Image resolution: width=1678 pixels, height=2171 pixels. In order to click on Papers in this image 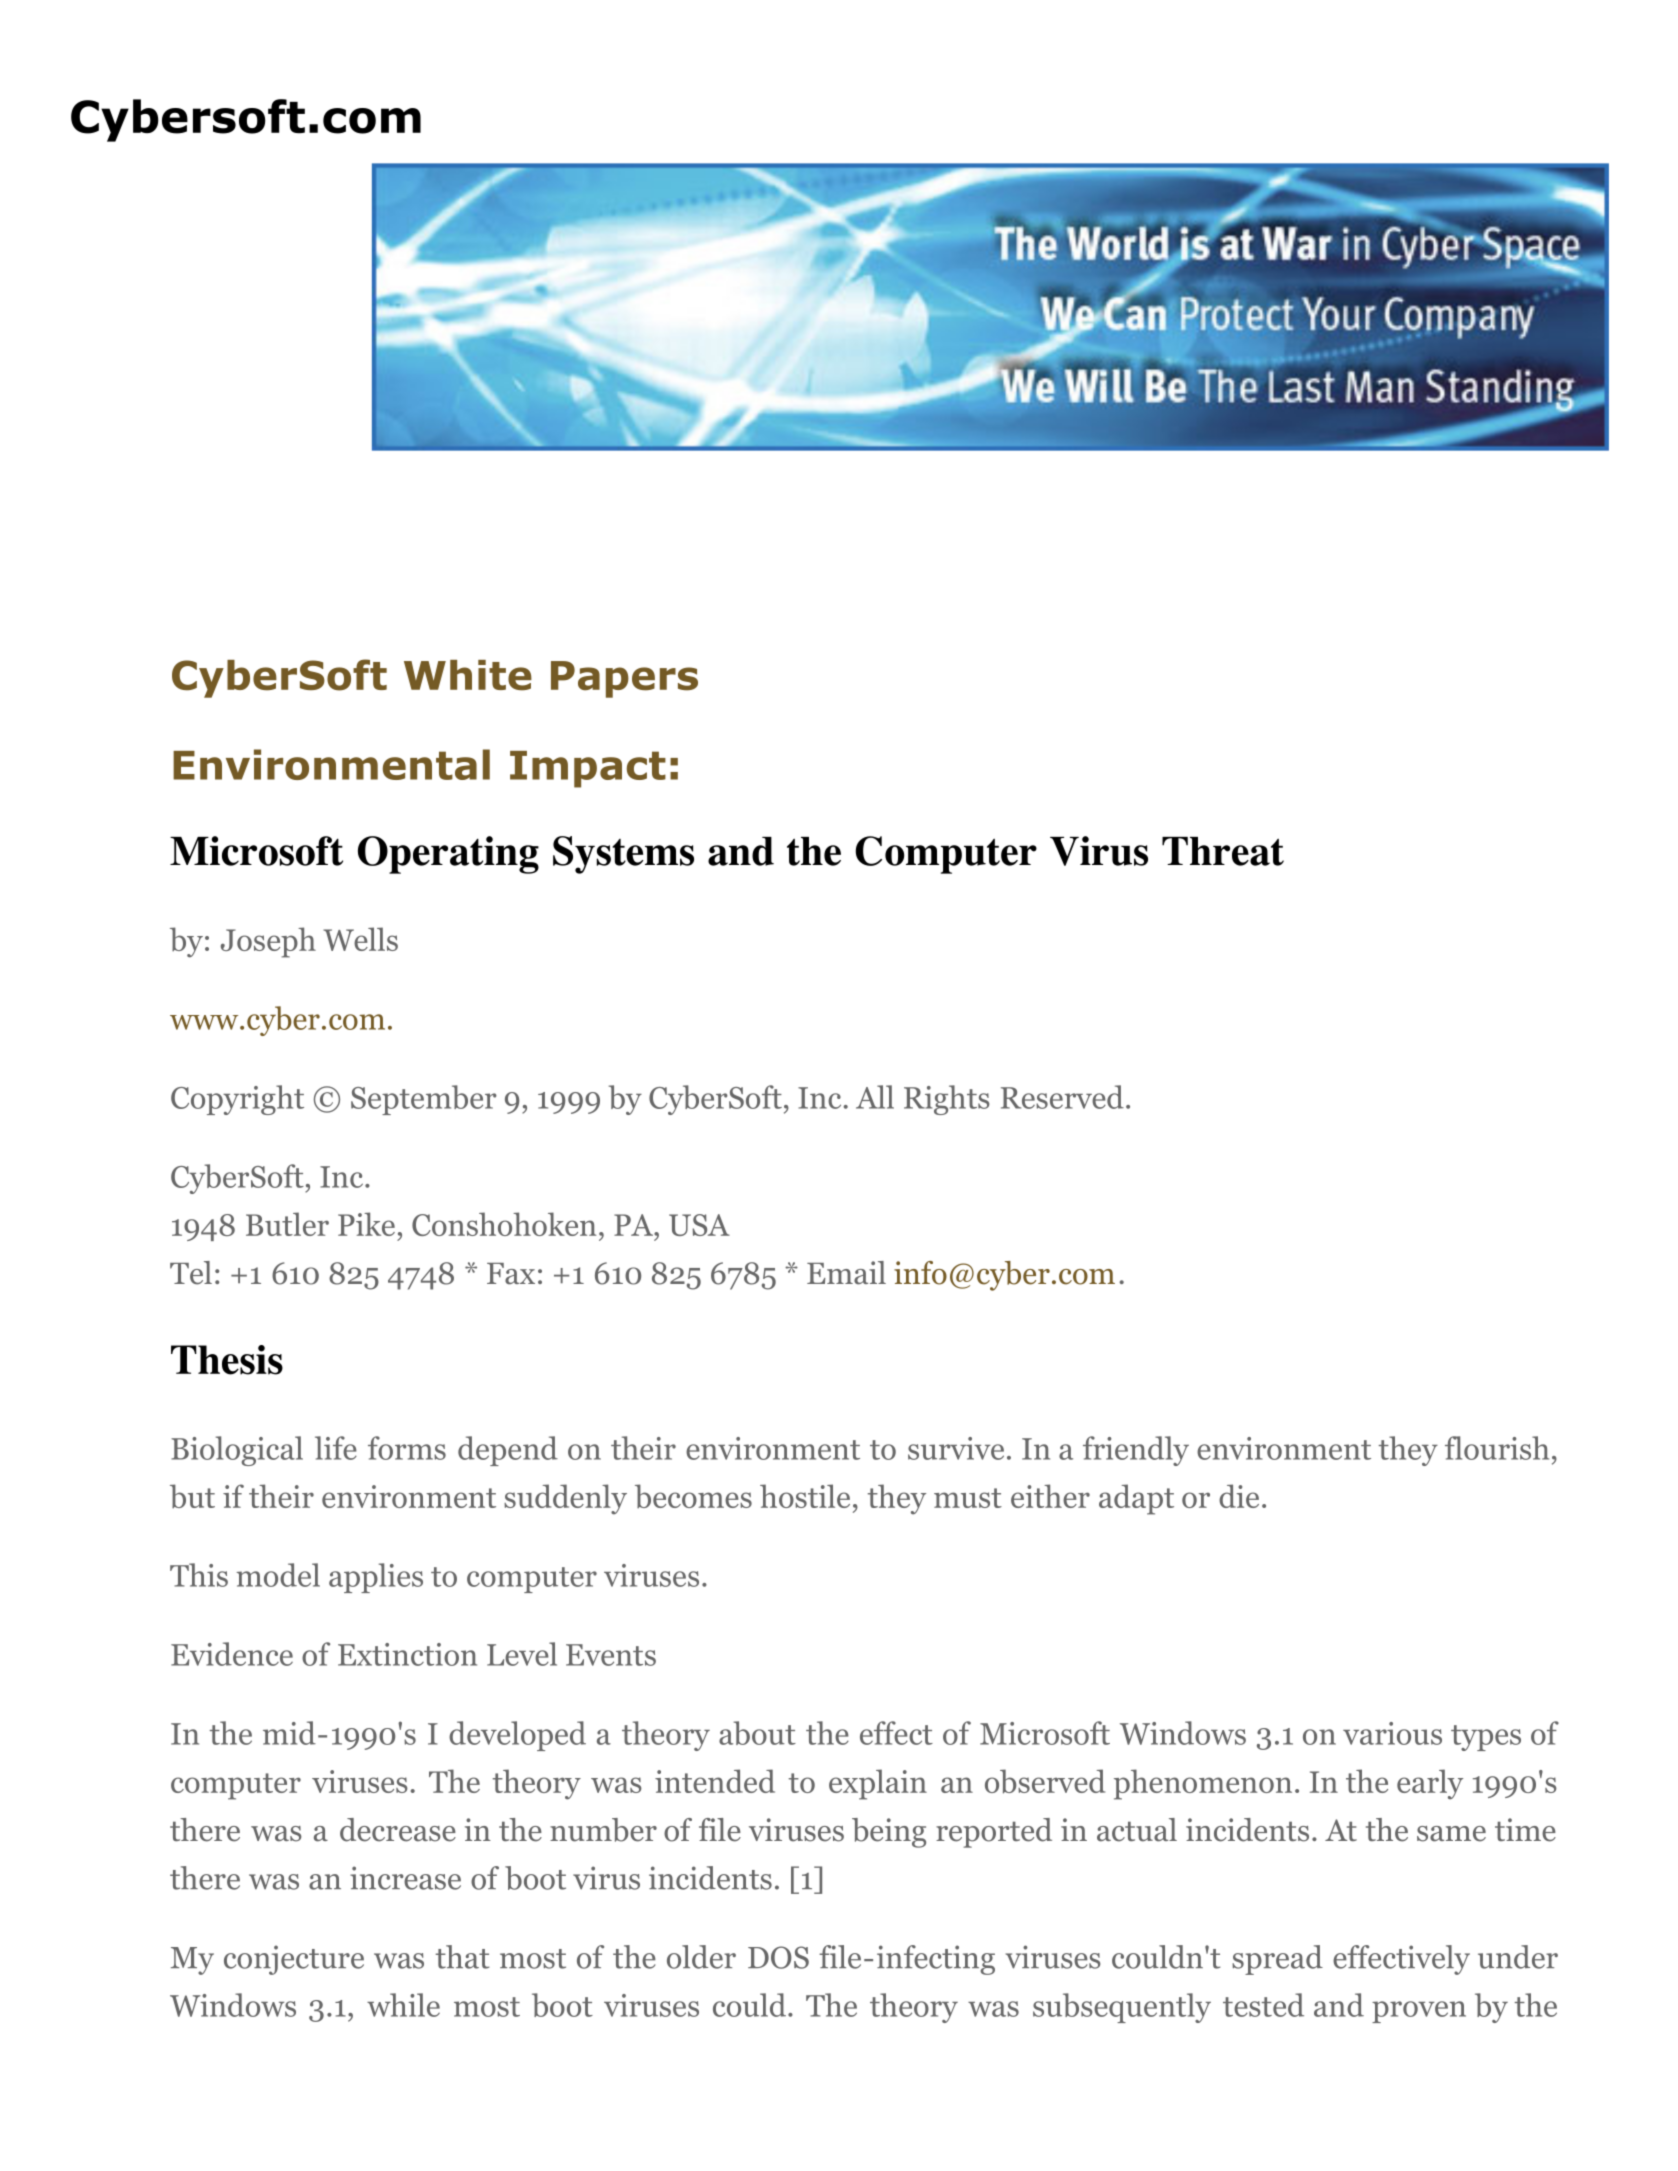, I will do `click(624, 679)`.
